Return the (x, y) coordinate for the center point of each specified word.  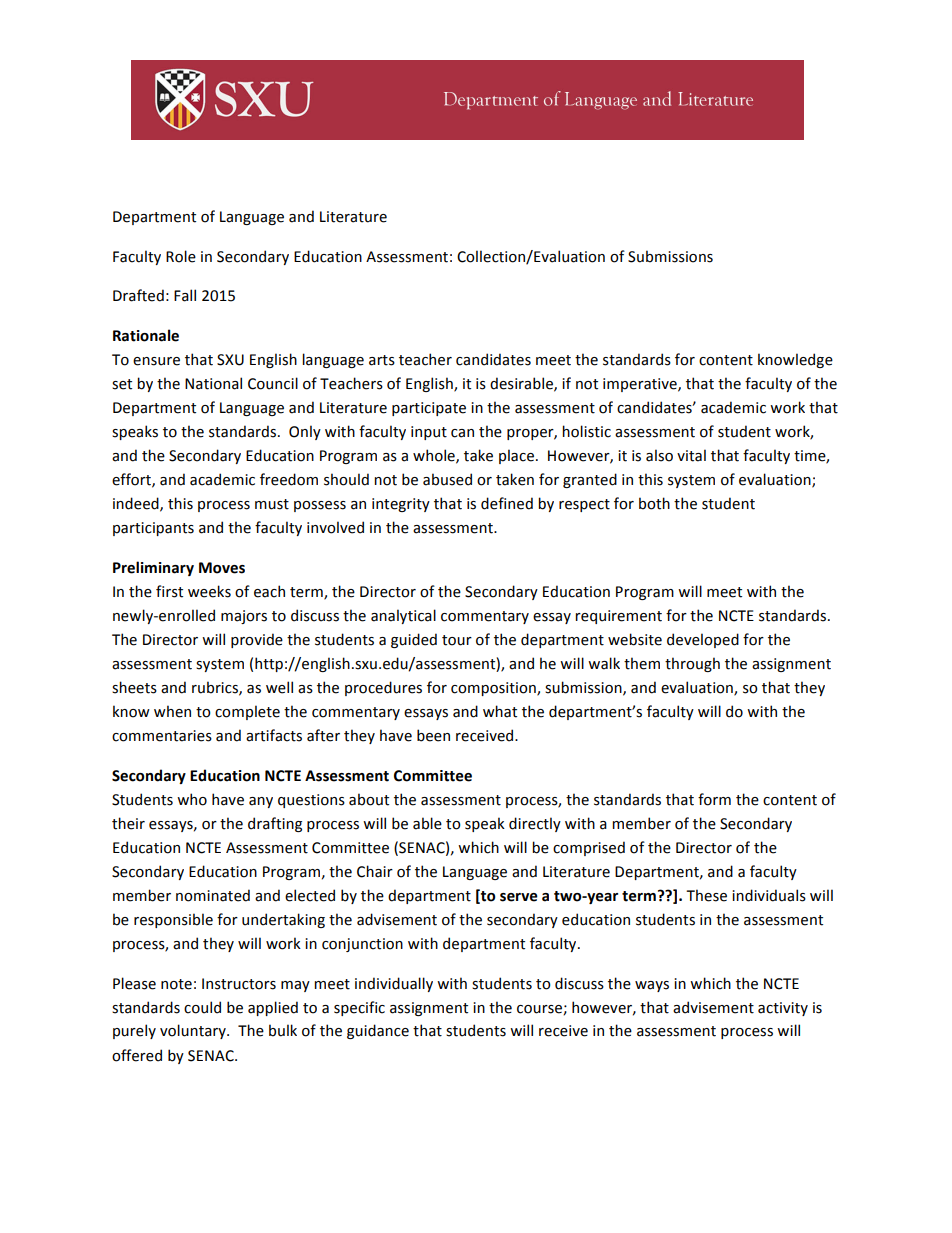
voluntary (194, 1031)
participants (153, 529)
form (714, 799)
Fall (185, 295)
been (433, 735)
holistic (586, 431)
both (654, 503)
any (261, 802)
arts (382, 360)
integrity (401, 505)
